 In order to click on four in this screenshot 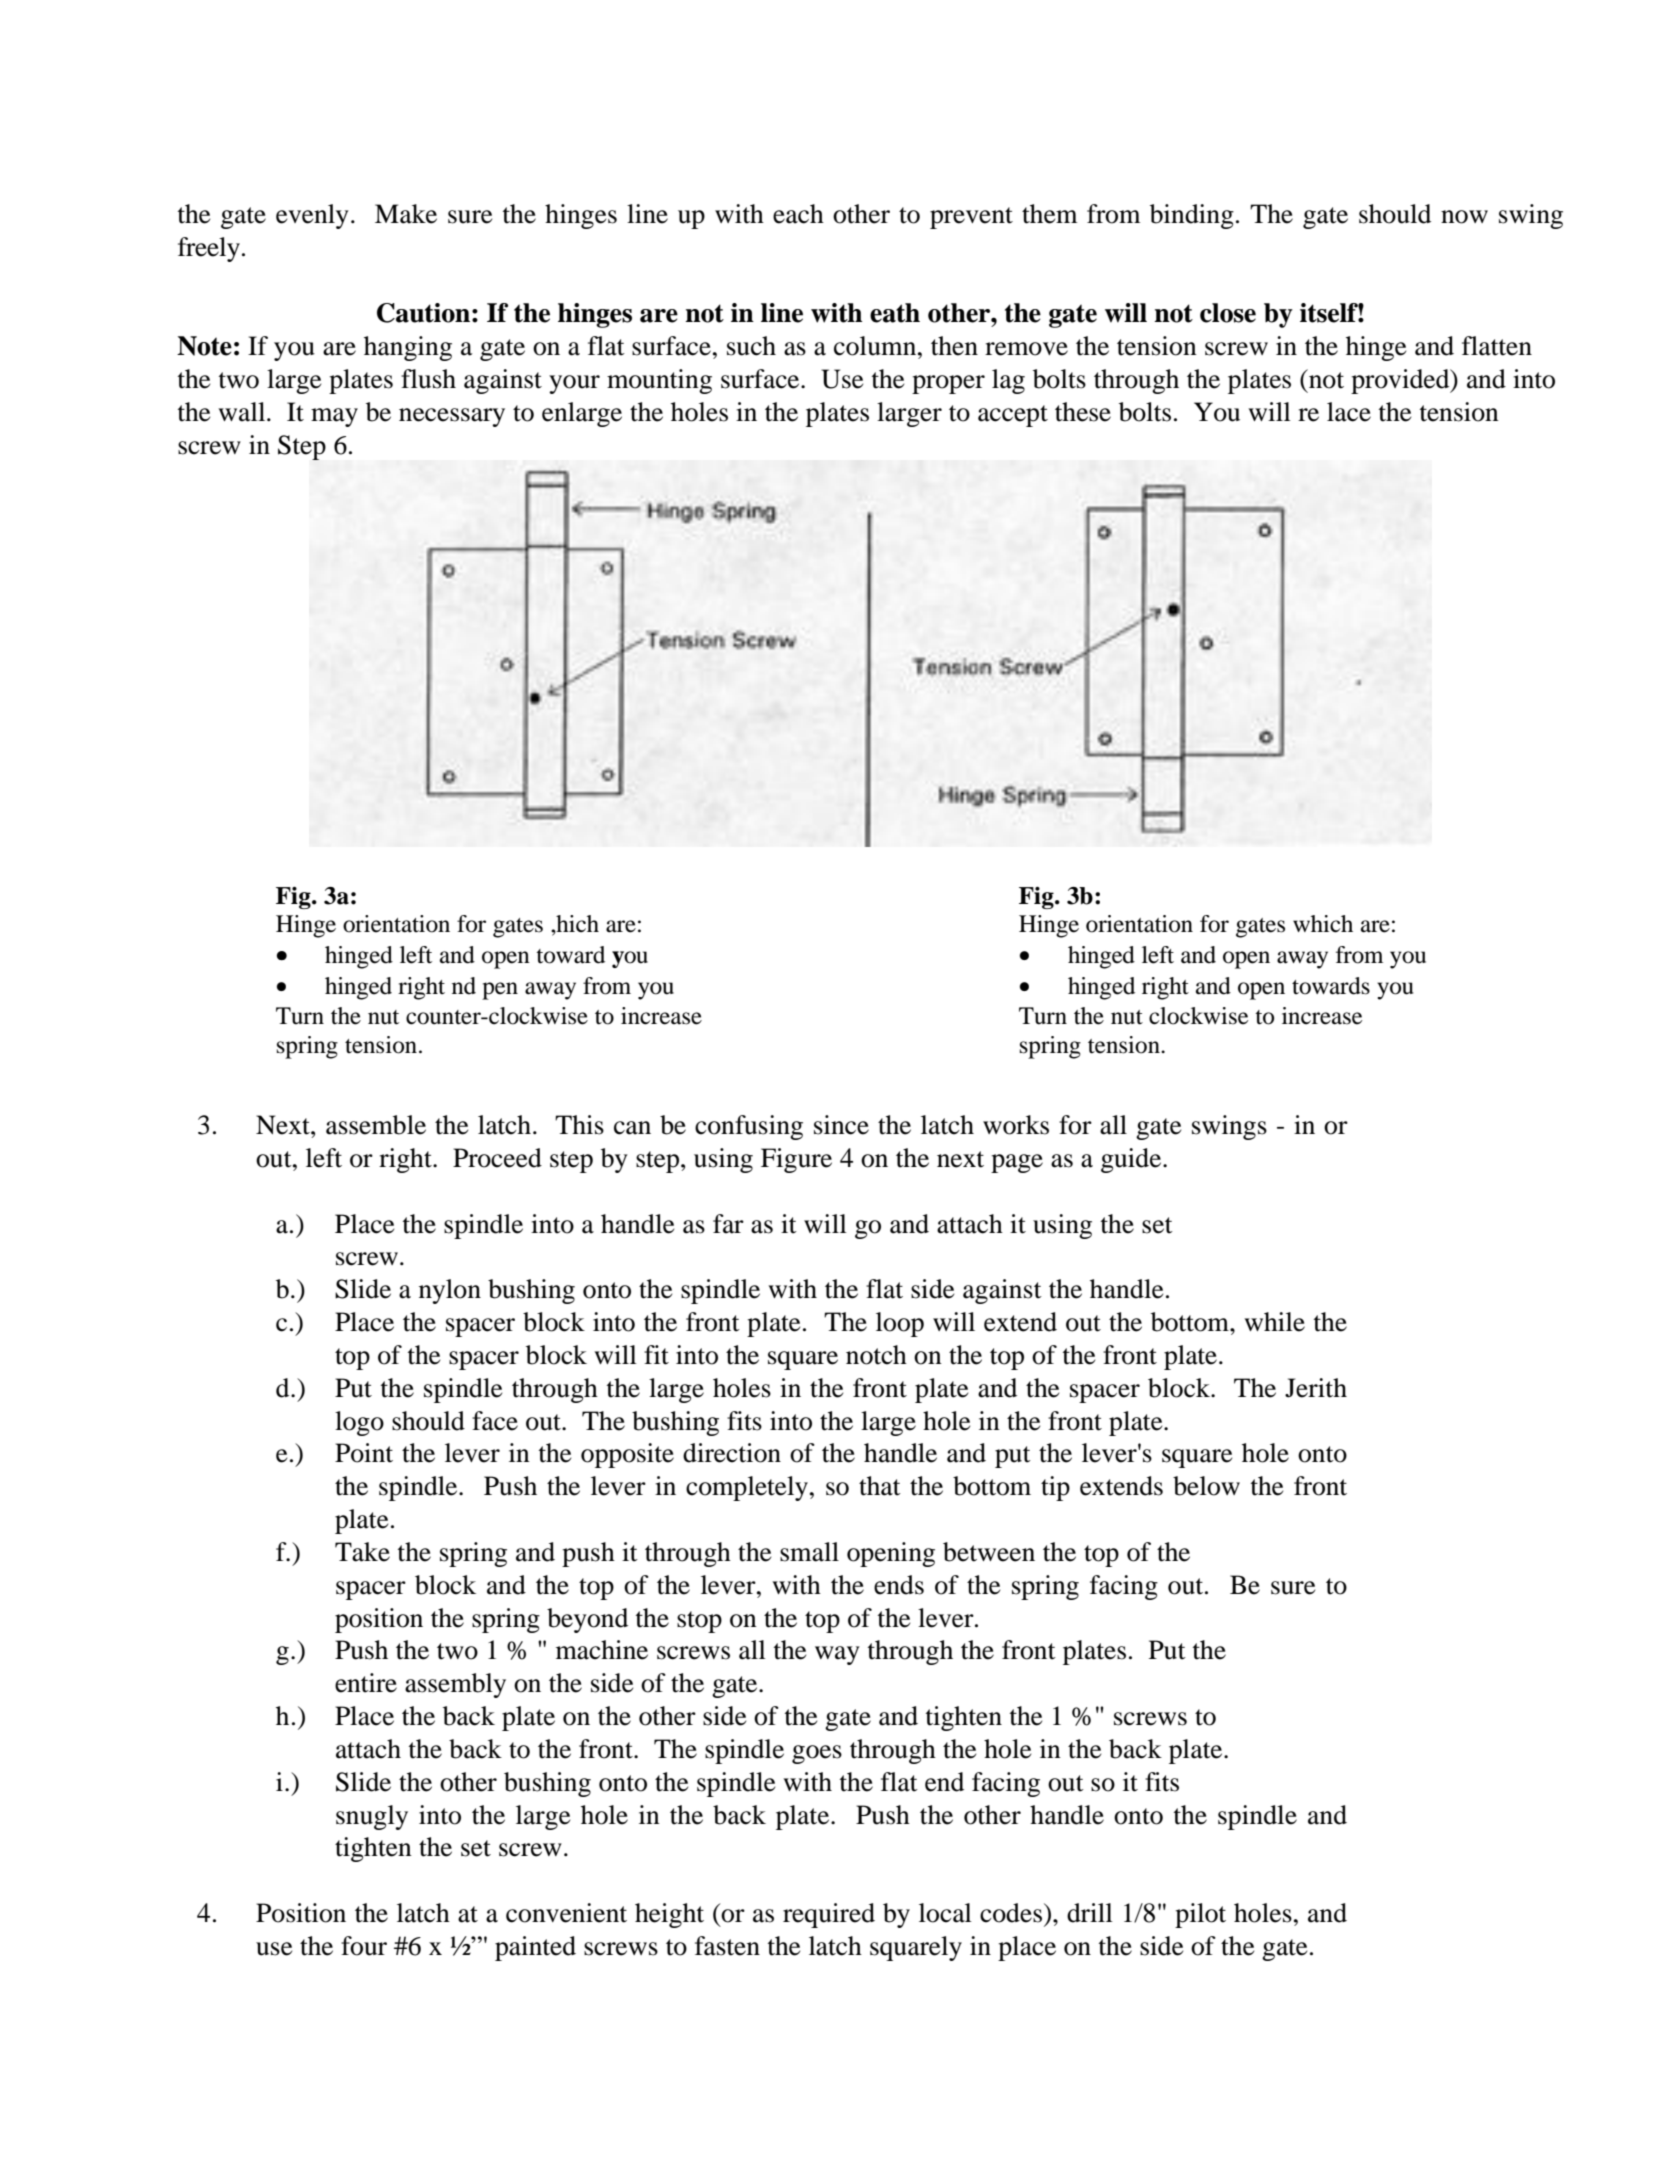, I will do `click(364, 1946)`.
